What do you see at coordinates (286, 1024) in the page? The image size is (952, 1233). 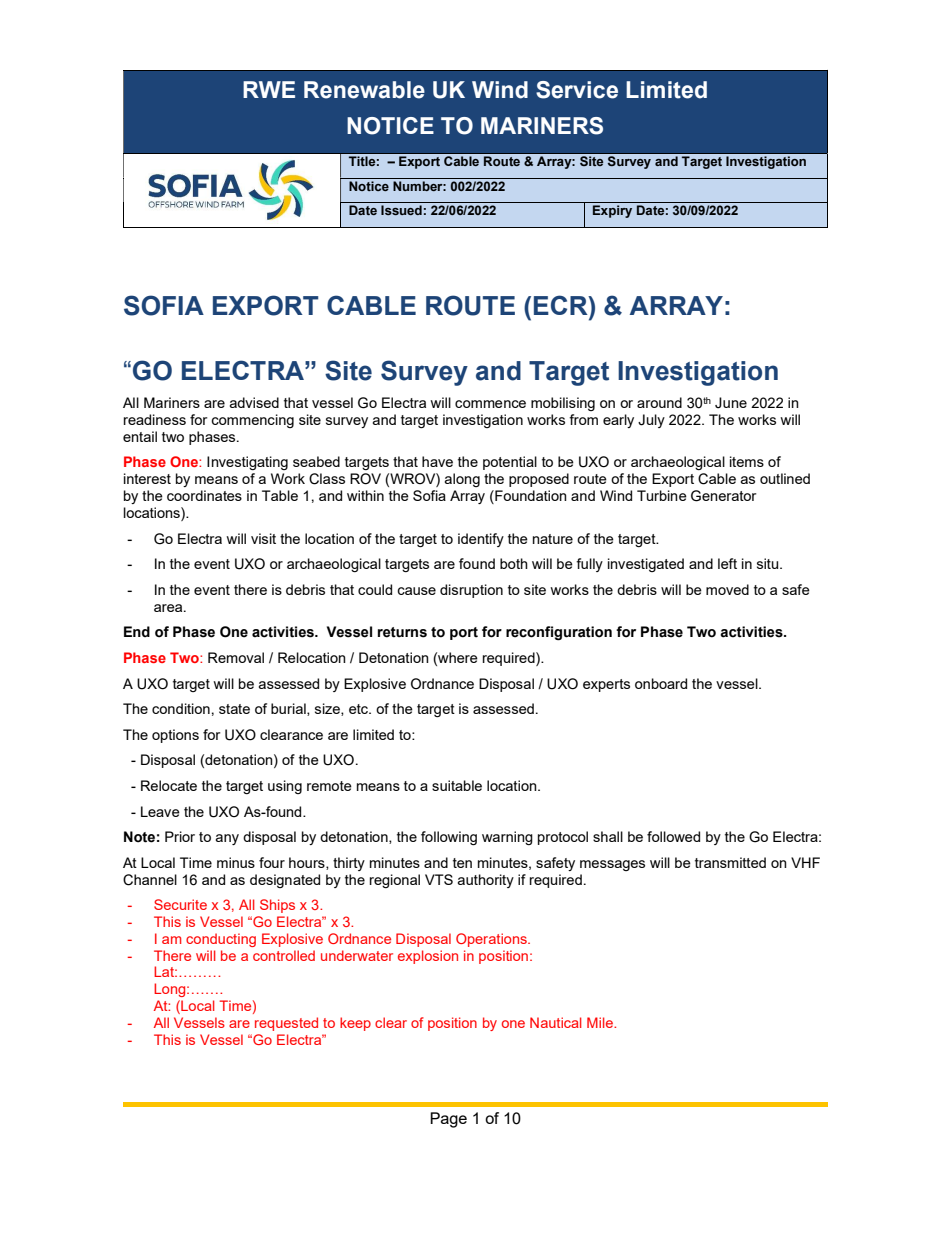 I see `requested` at bounding box center [286, 1024].
